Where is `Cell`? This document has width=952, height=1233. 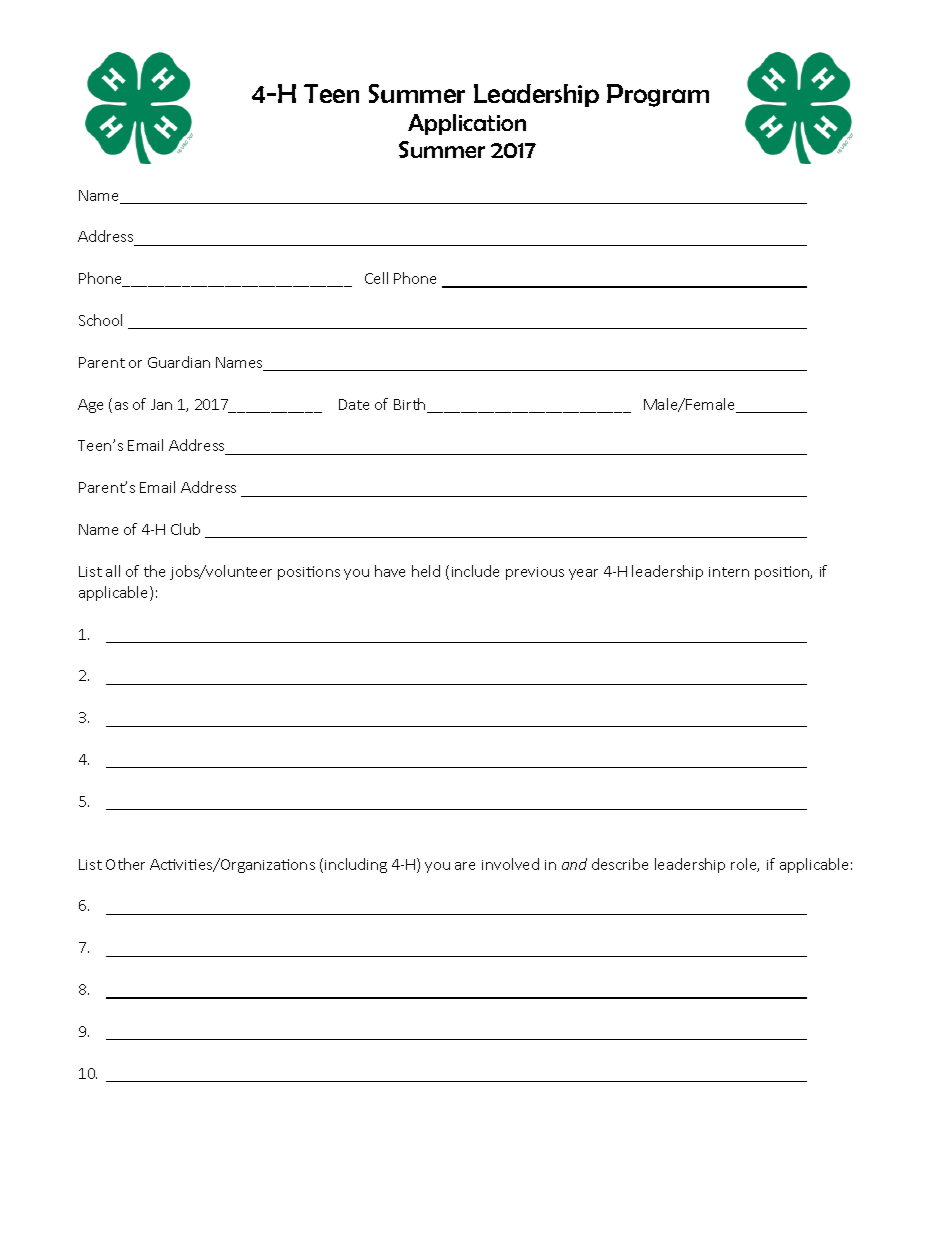
Cell is located at coordinates (376, 278).
